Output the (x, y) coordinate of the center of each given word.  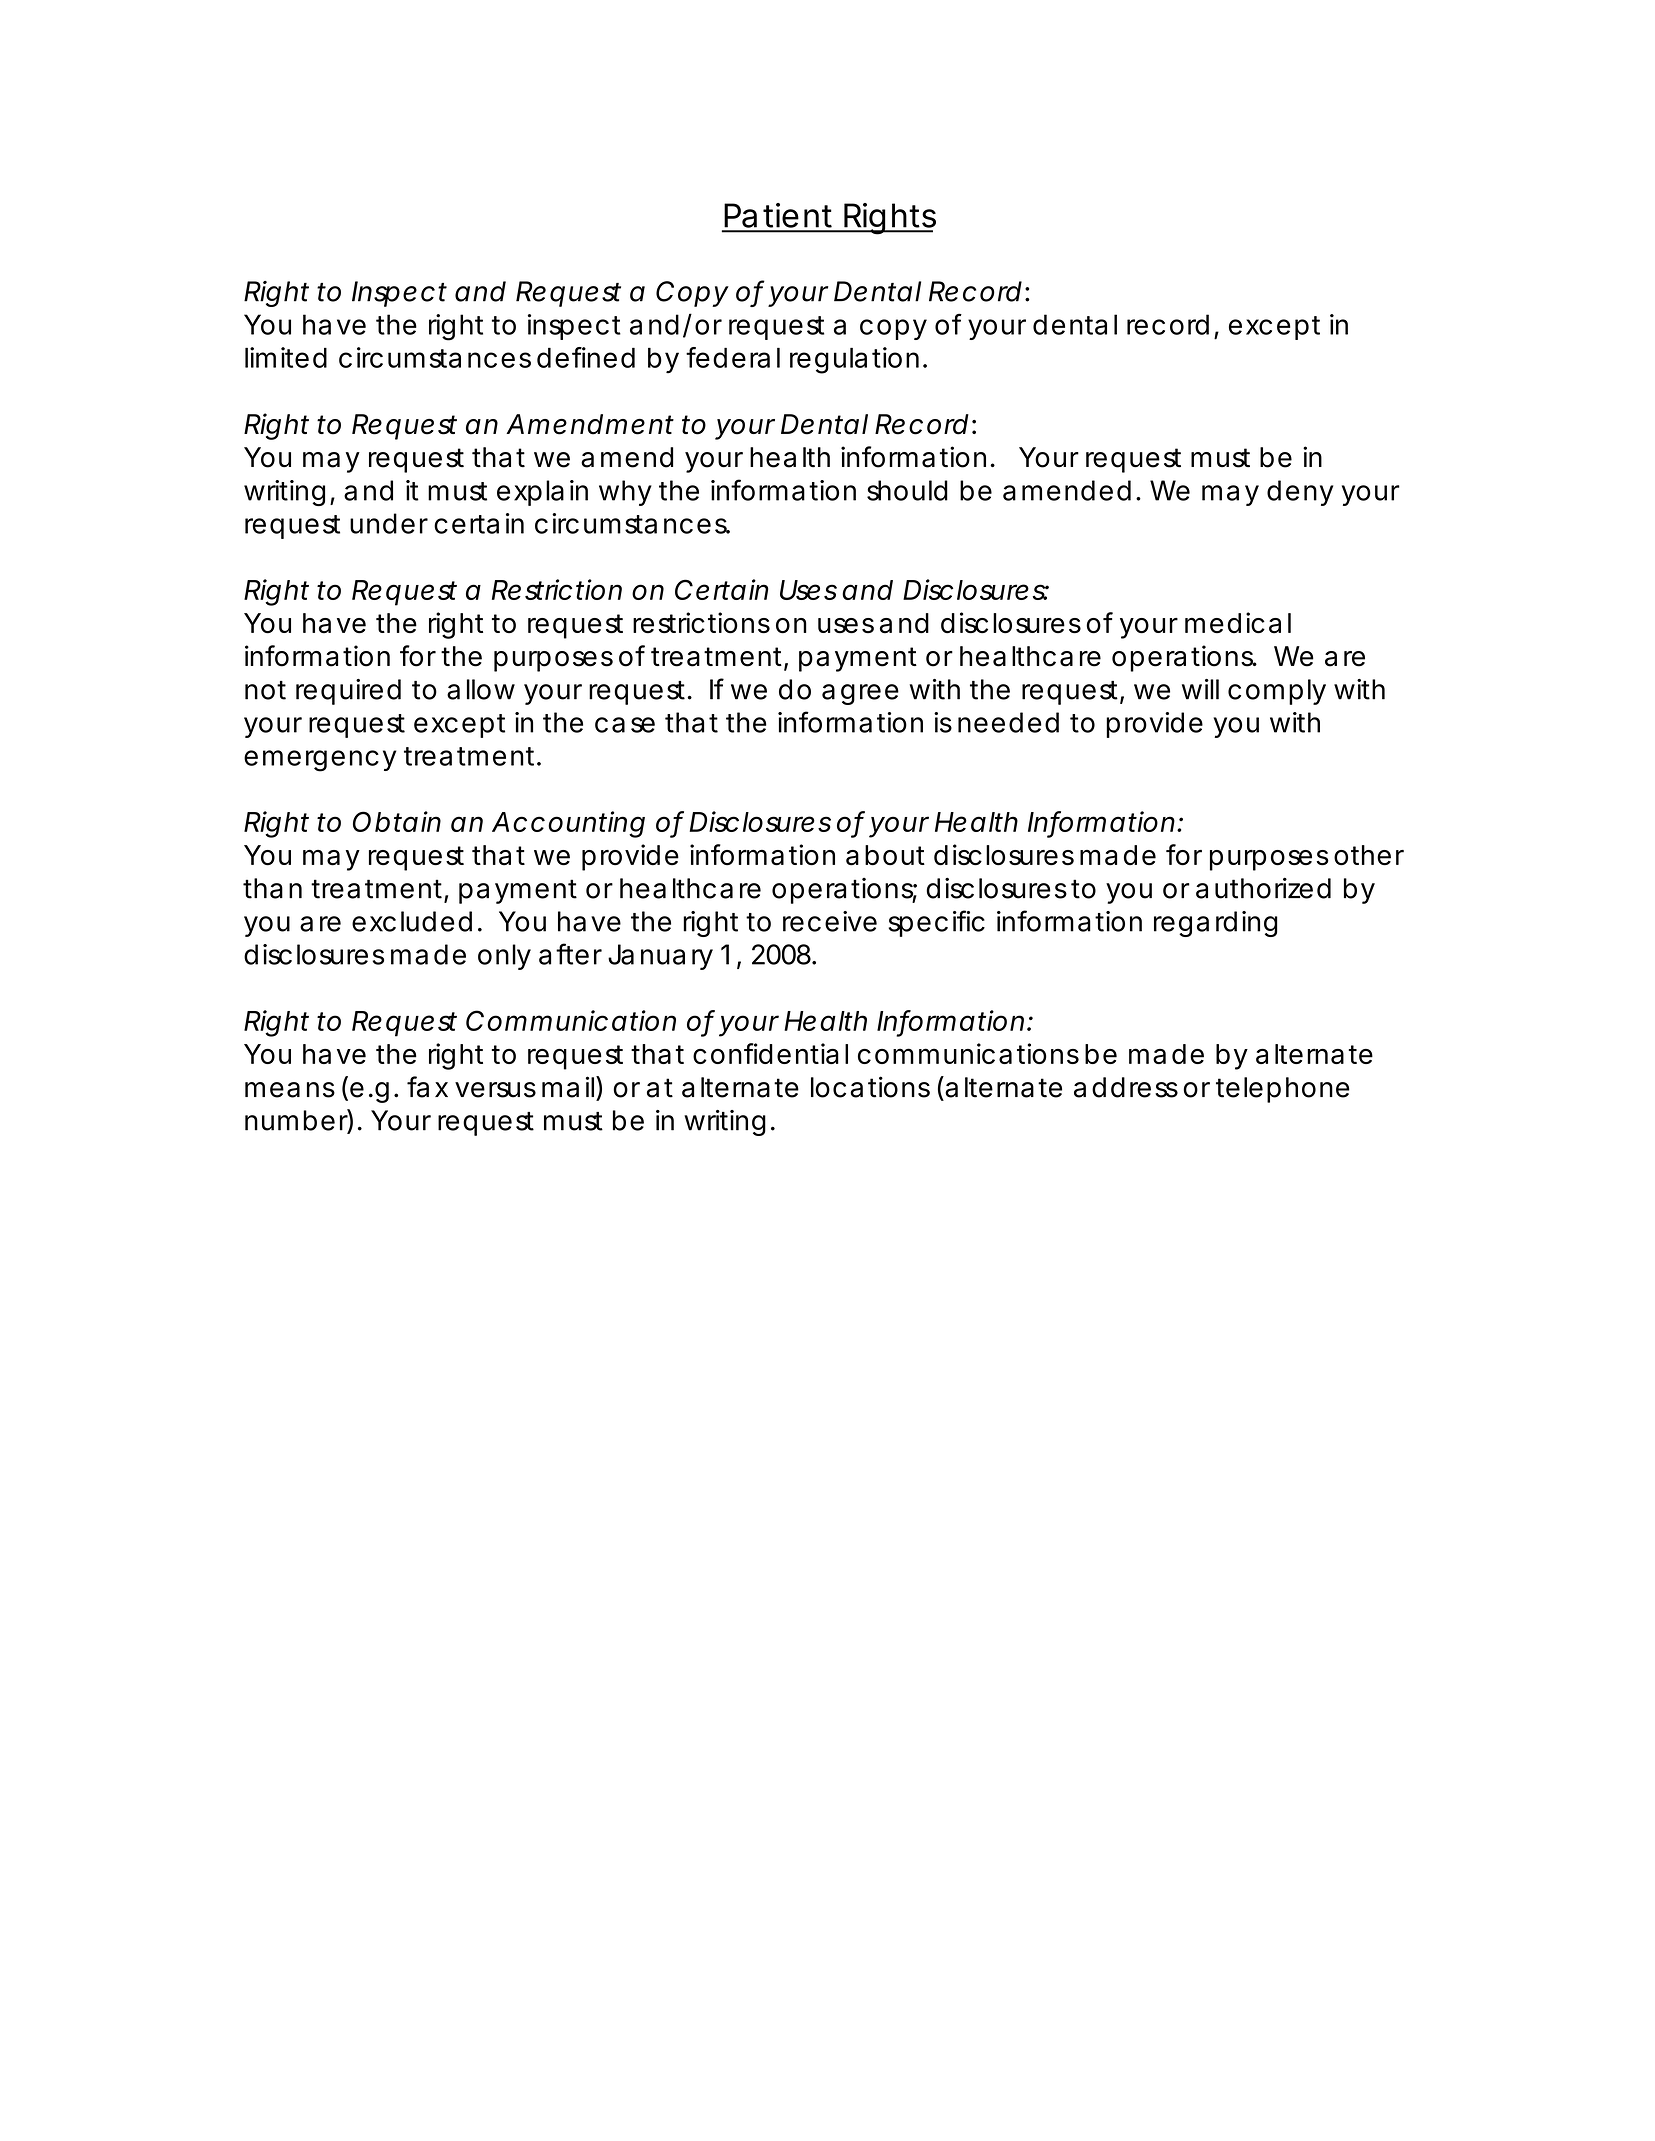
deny (1300, 493)
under (389, 523)
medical (1238, 623)
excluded (412, 921)
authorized (1263, 888)
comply (1277, 692)
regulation (854, 360)
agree (860, 694)
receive (830, 921)
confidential (770, 1053)
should (907, 490)
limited (286, 357)
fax (427, 1087)
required (348, 692)
